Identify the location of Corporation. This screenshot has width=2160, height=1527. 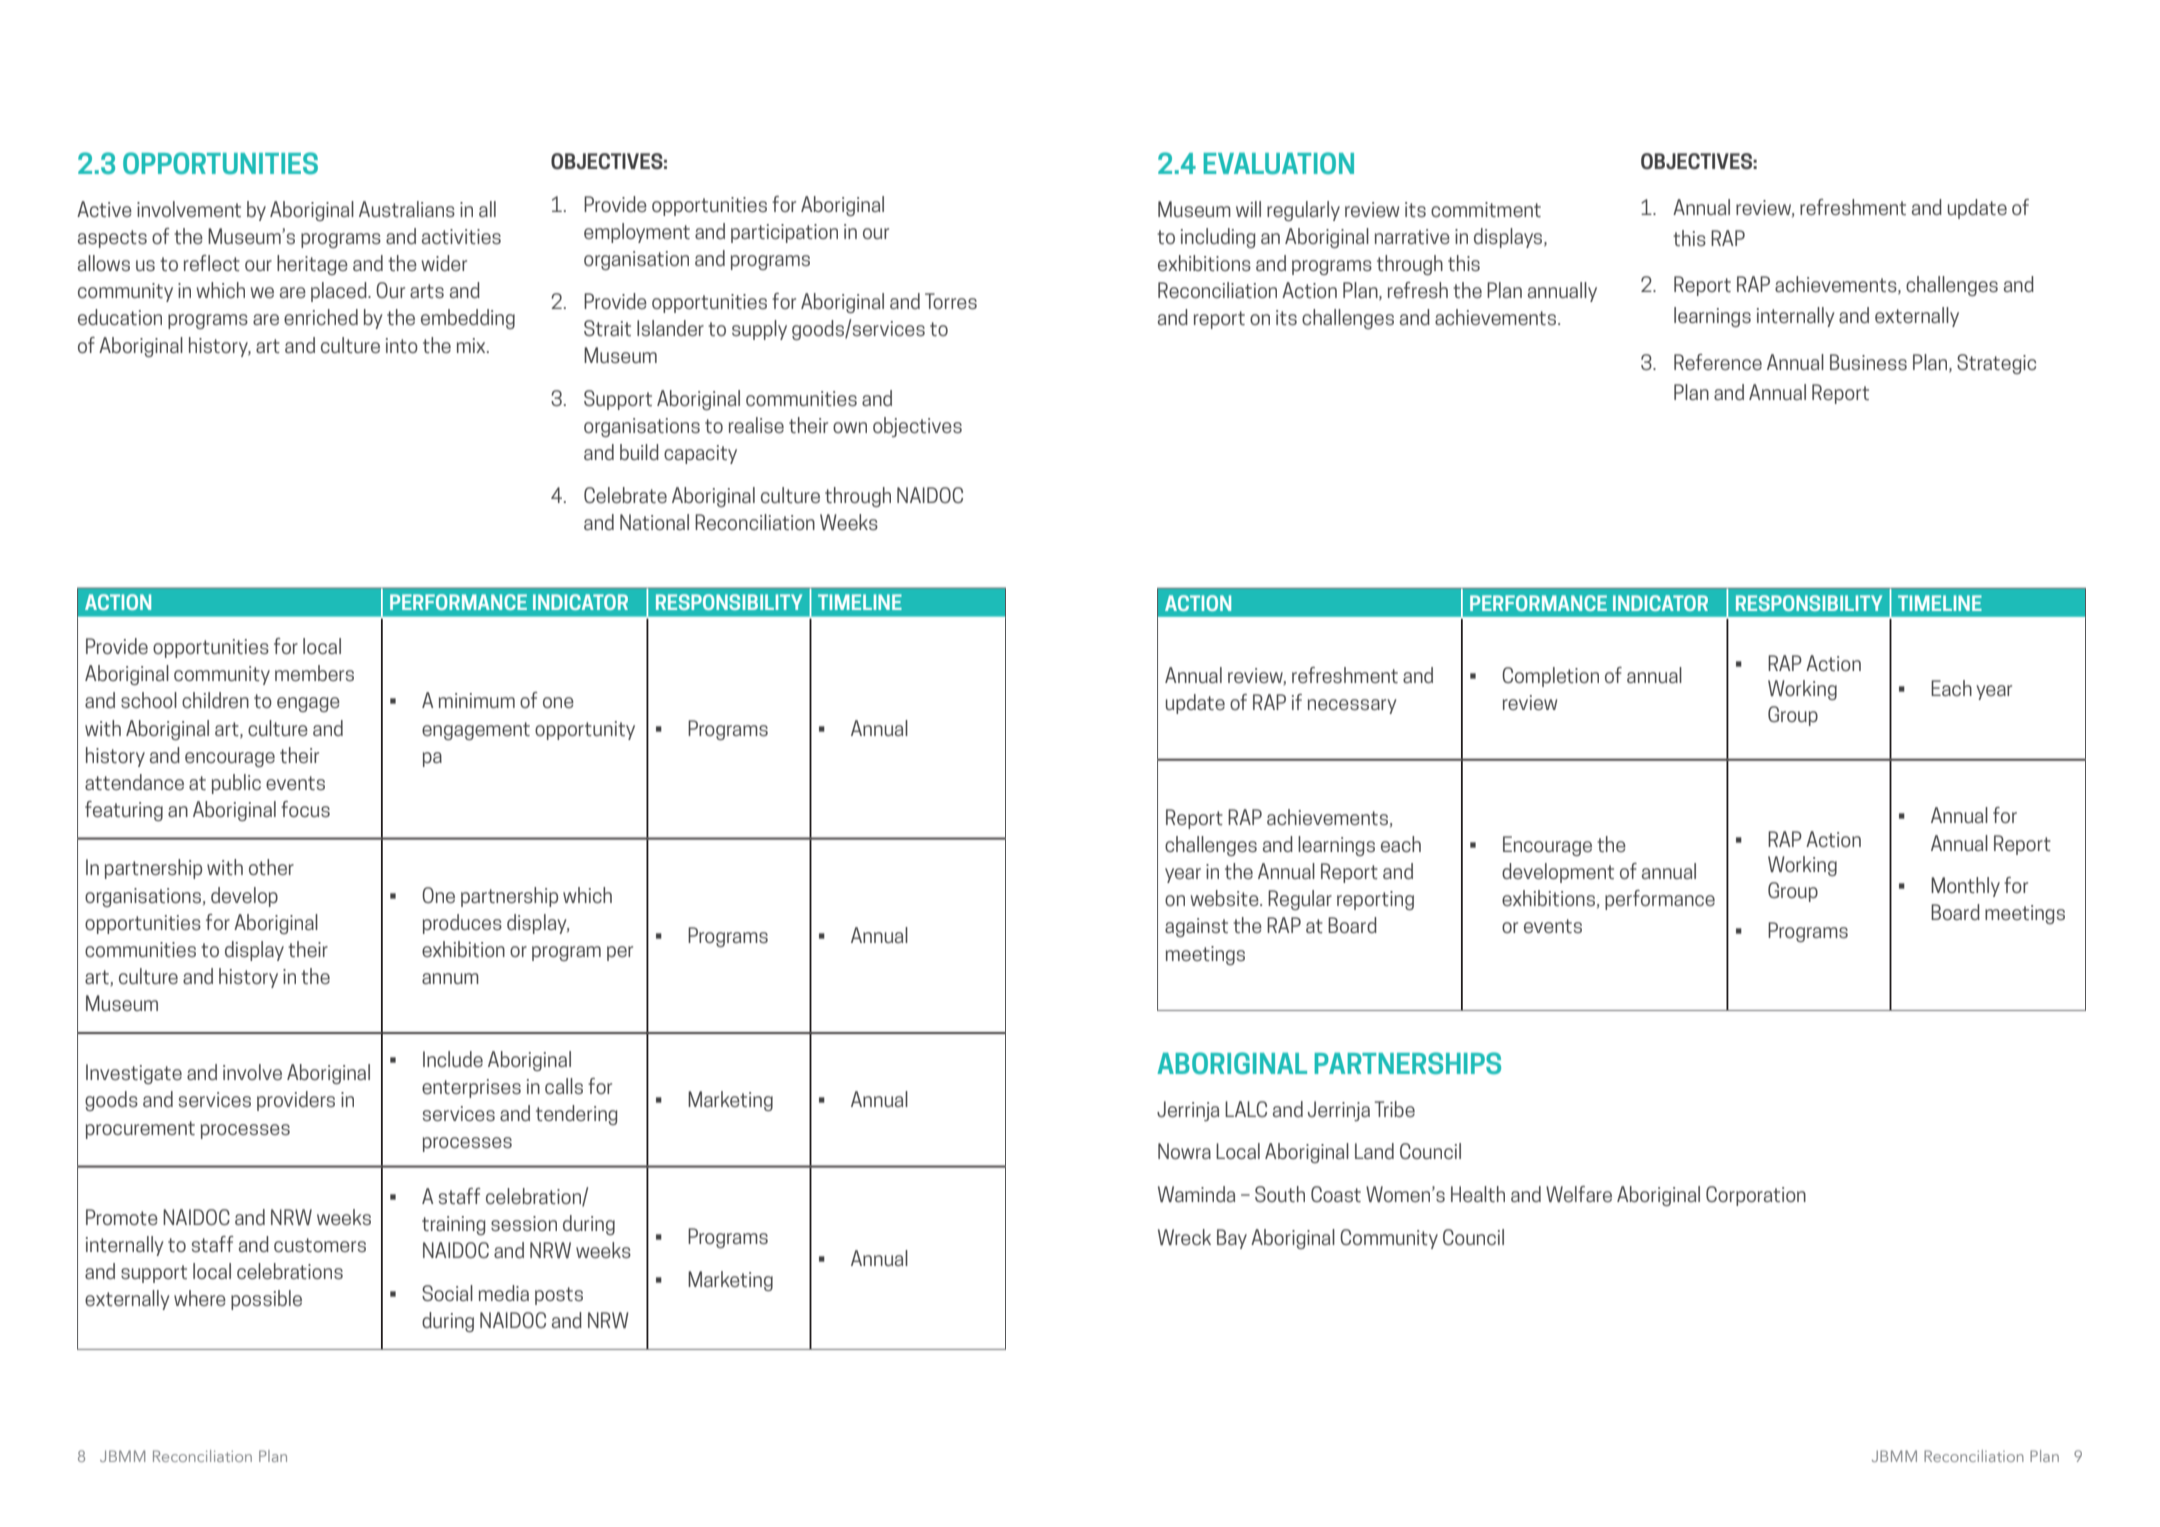
(1756, 1196).
